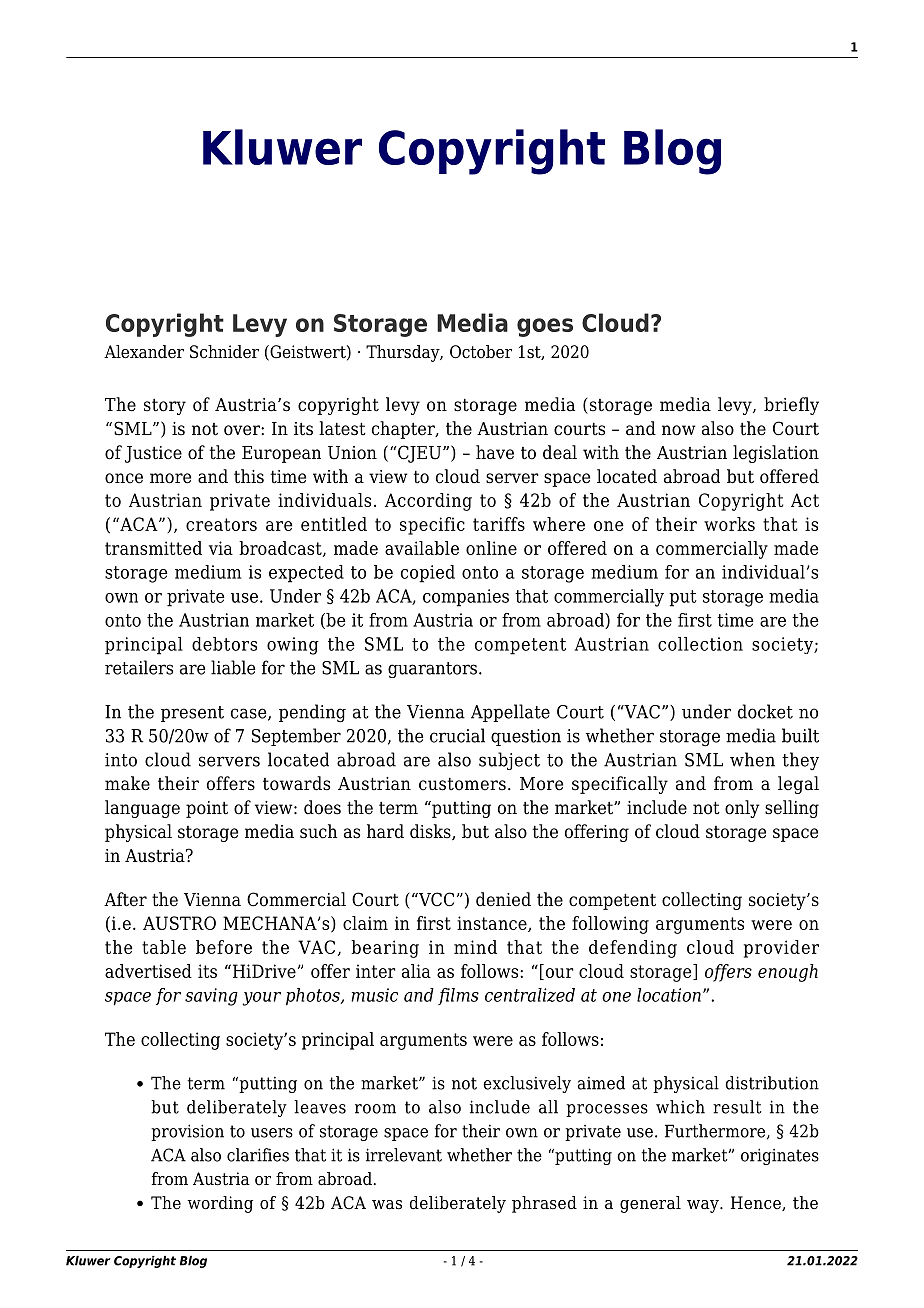  What do you see at coordinates (404, 1155) in the page?
I see `irrelevant` at bounding box center [404, 1155].
